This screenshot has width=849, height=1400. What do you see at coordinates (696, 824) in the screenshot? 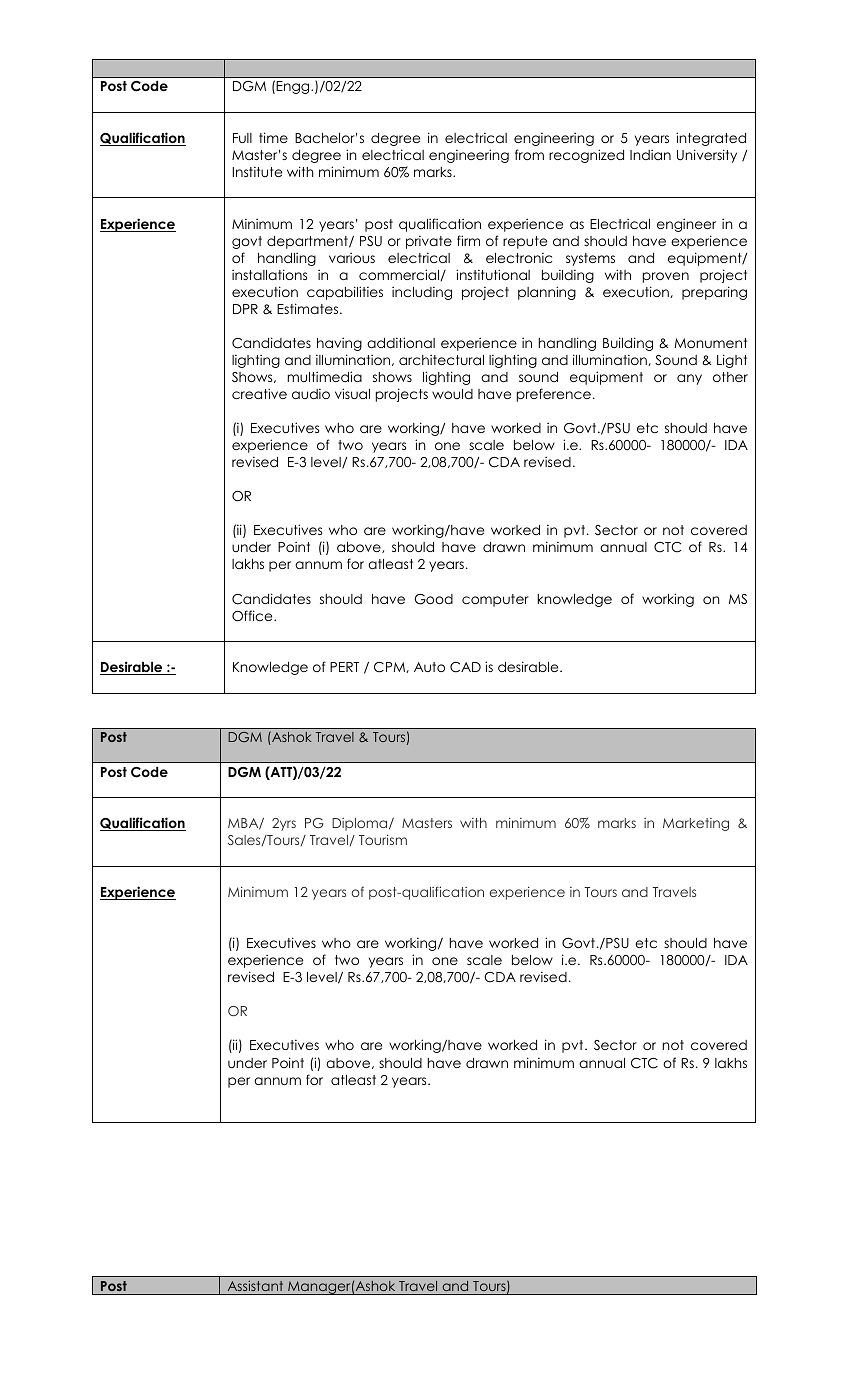
I see `Marketing` at bounding box center [696, 824].
